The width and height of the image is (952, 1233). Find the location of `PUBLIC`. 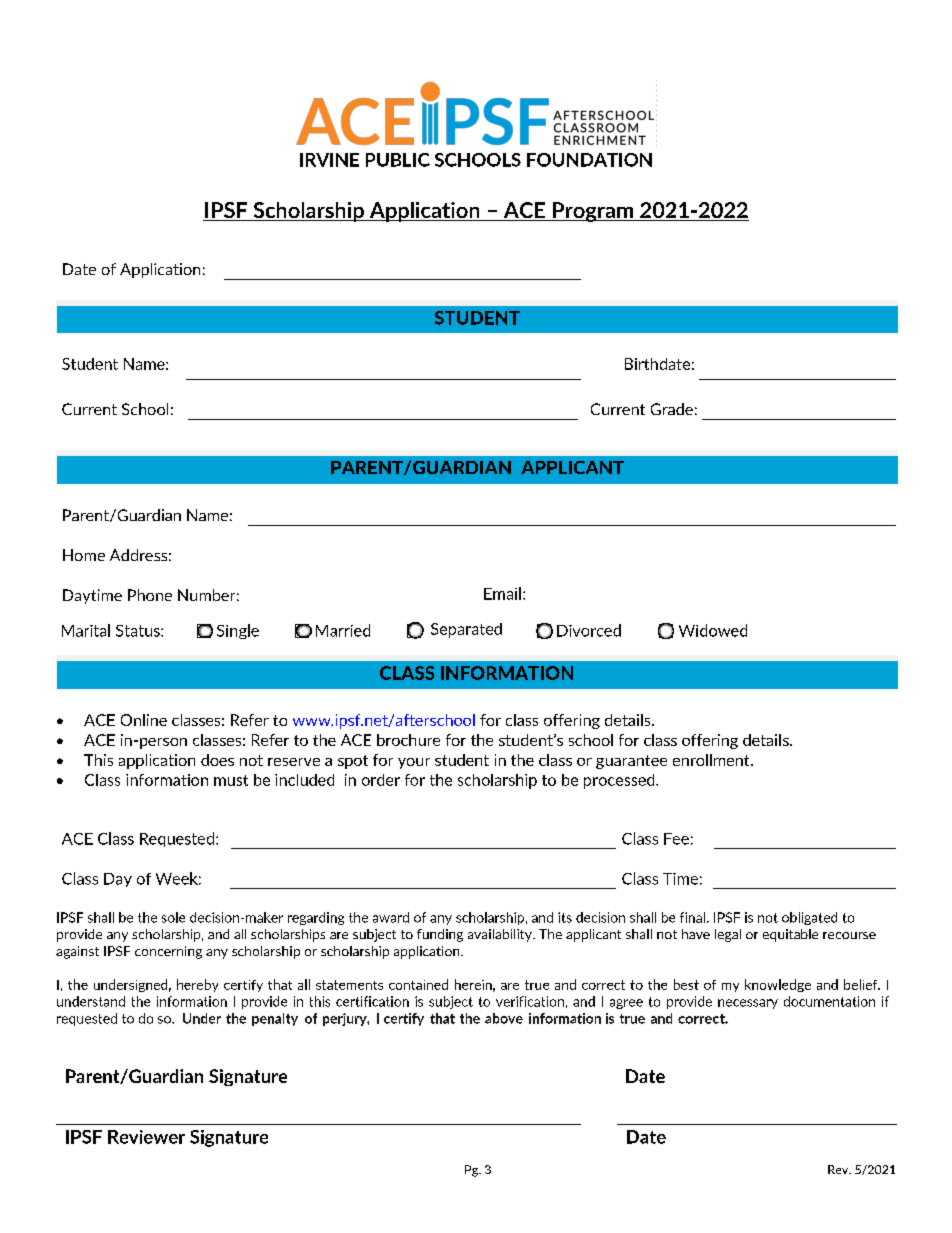

PUBLIC is located at coordinates (398, 160).
